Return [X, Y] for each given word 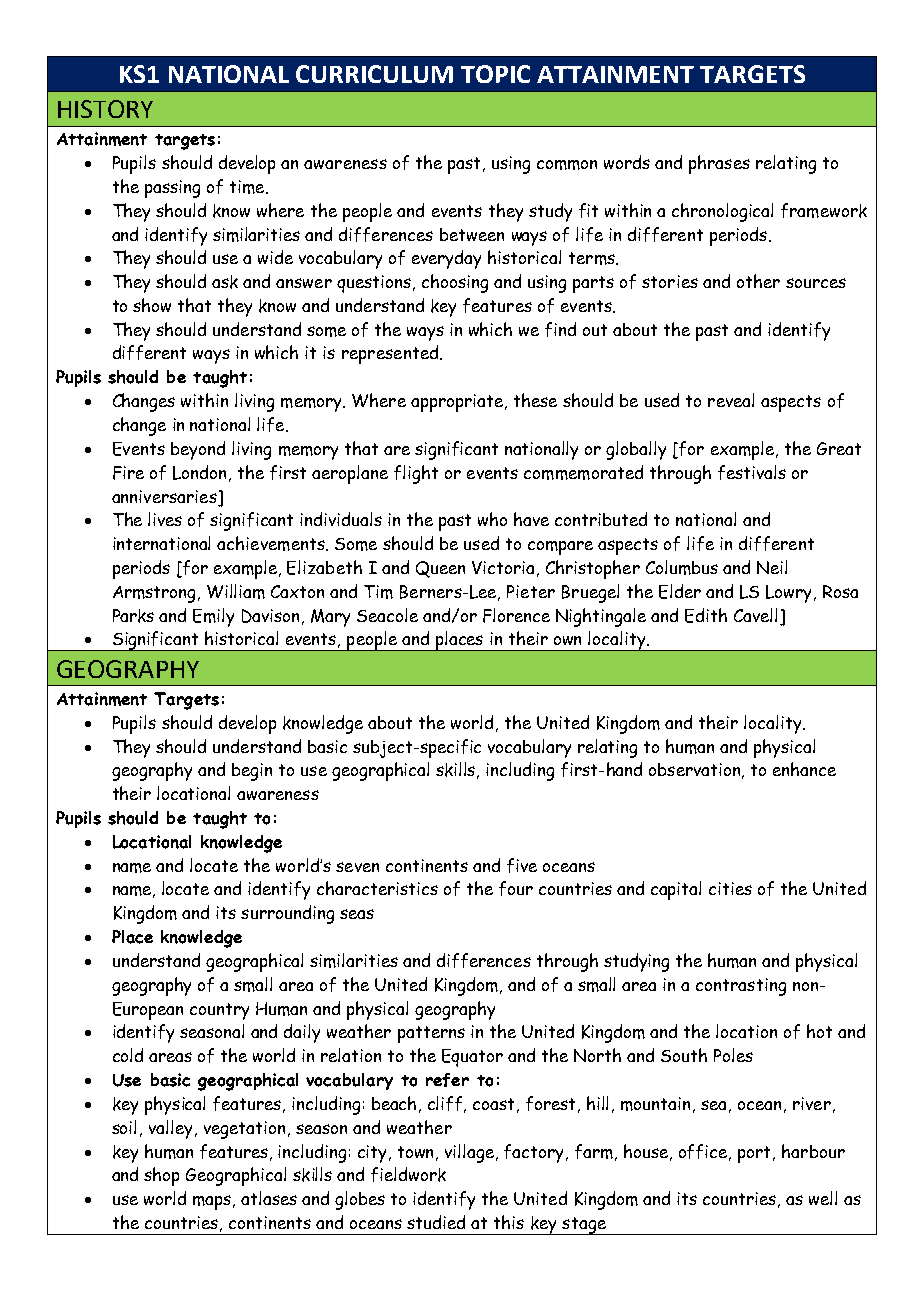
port [756, 1154]
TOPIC [495, 74]
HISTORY [105, 109]
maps [212, 1202]
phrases [719, 164]
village [471, 1153]
